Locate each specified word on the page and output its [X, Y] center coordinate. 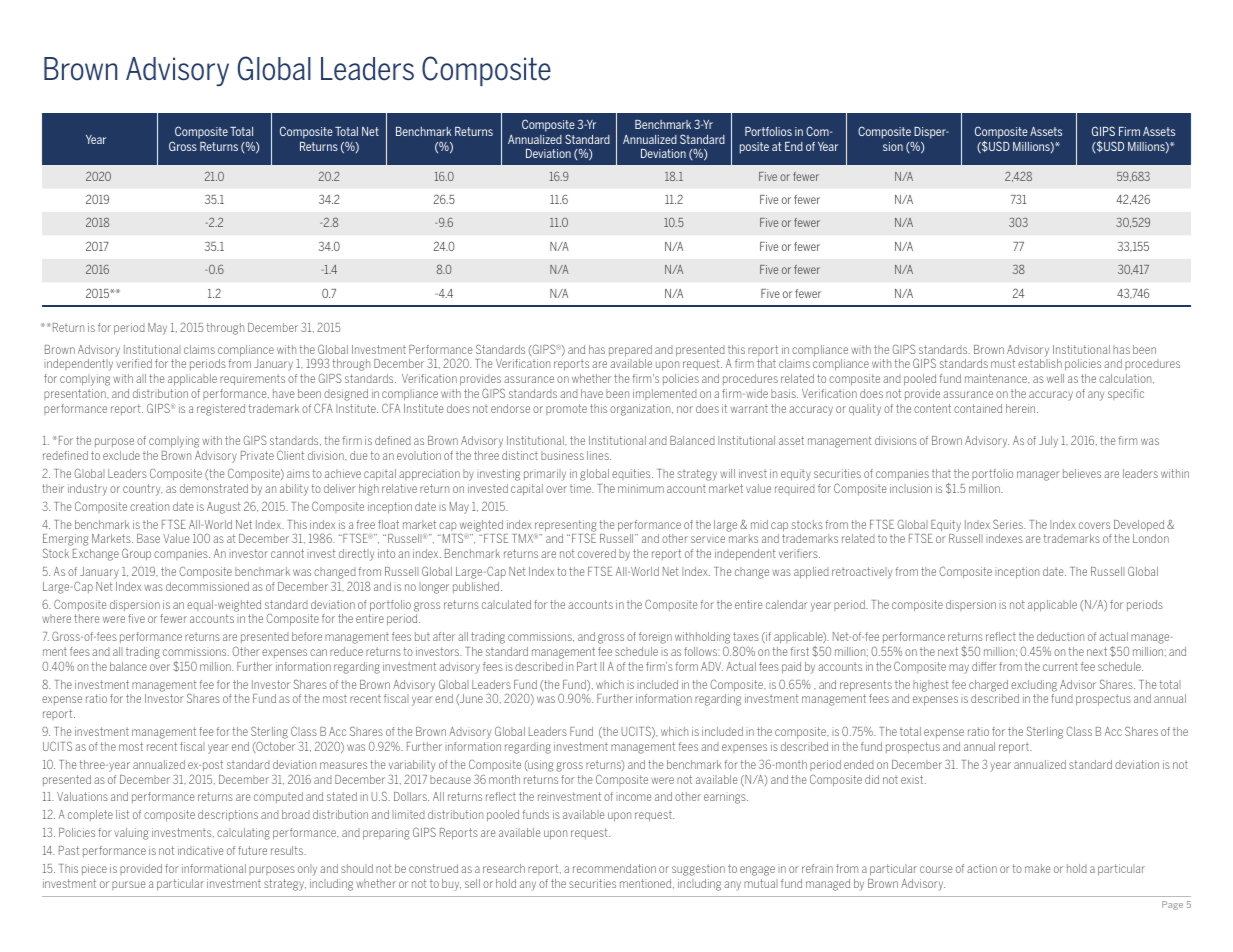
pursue [128, 885]
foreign [655, 638]
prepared [630, 351]
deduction [1060, 636]
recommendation [614, 868]
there [86, 618]
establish [1040, 363]
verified [134, 363]
